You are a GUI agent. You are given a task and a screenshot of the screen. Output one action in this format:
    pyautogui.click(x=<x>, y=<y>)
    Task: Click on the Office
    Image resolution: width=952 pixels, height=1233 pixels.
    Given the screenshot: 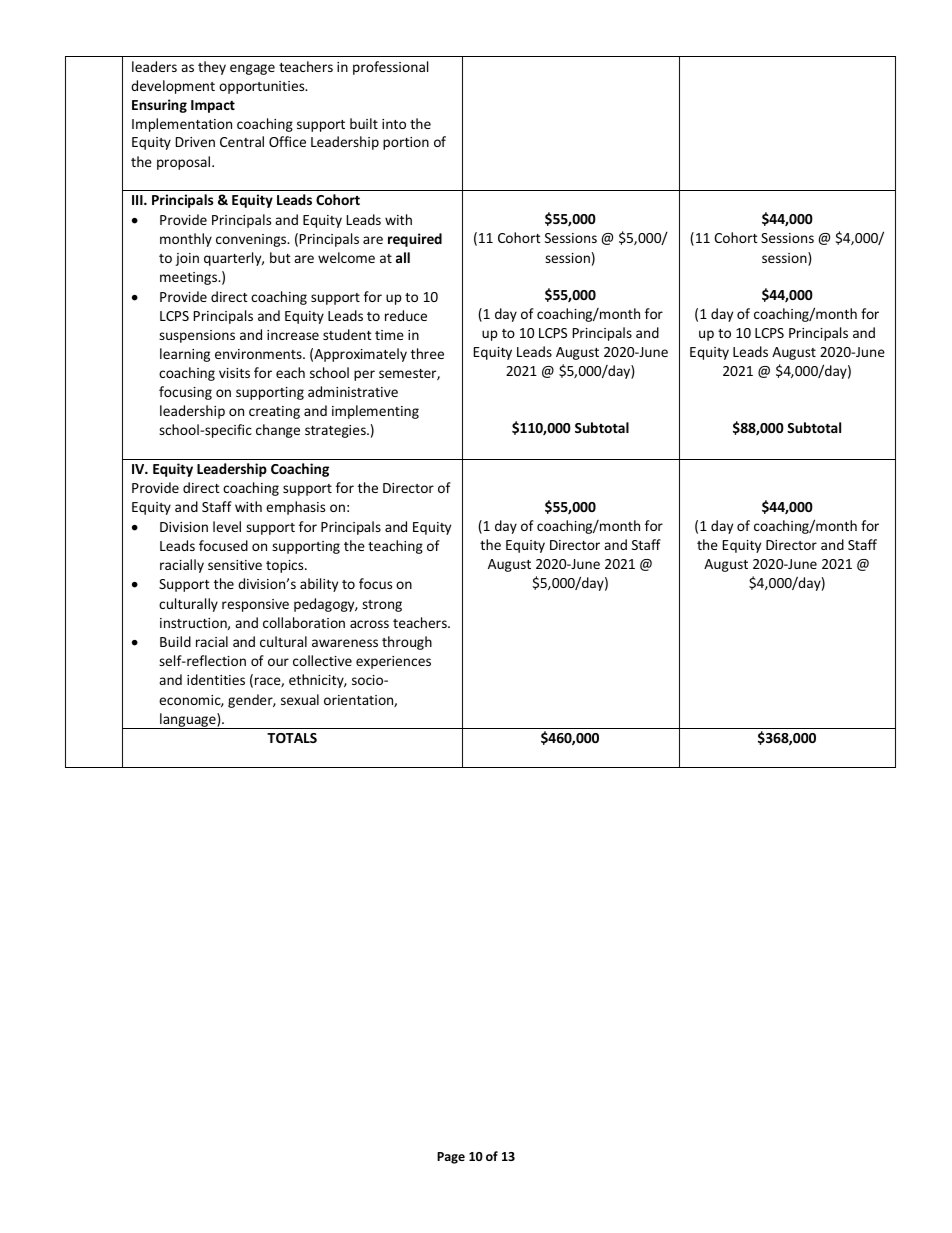 What is the action you would take?
    pyautogui.click(x=287, y=141)
